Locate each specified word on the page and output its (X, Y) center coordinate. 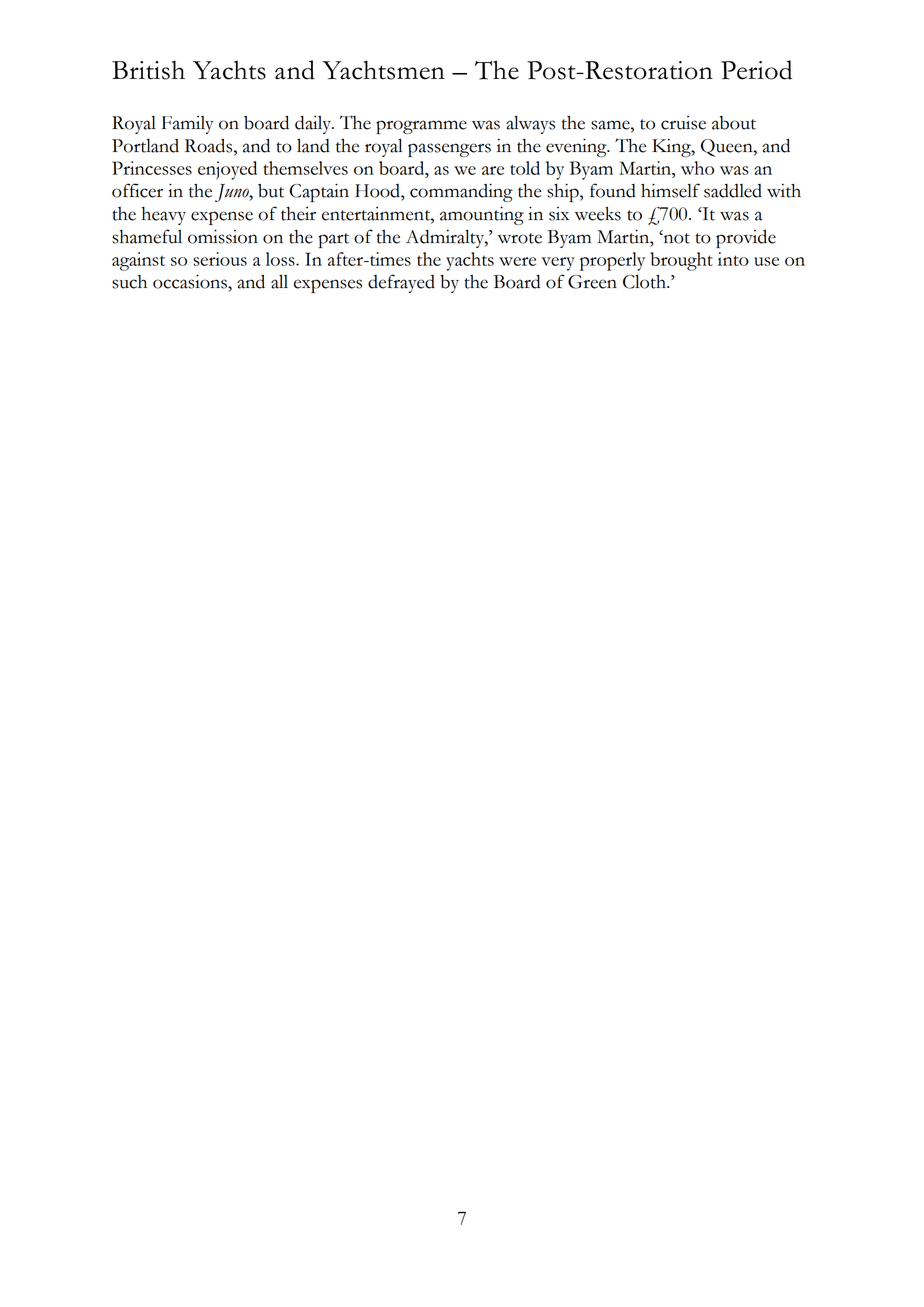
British (148, 70)
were (517, 261)
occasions (191, 281)
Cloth (645, 281)
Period (756, 70)
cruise (683, 123)
